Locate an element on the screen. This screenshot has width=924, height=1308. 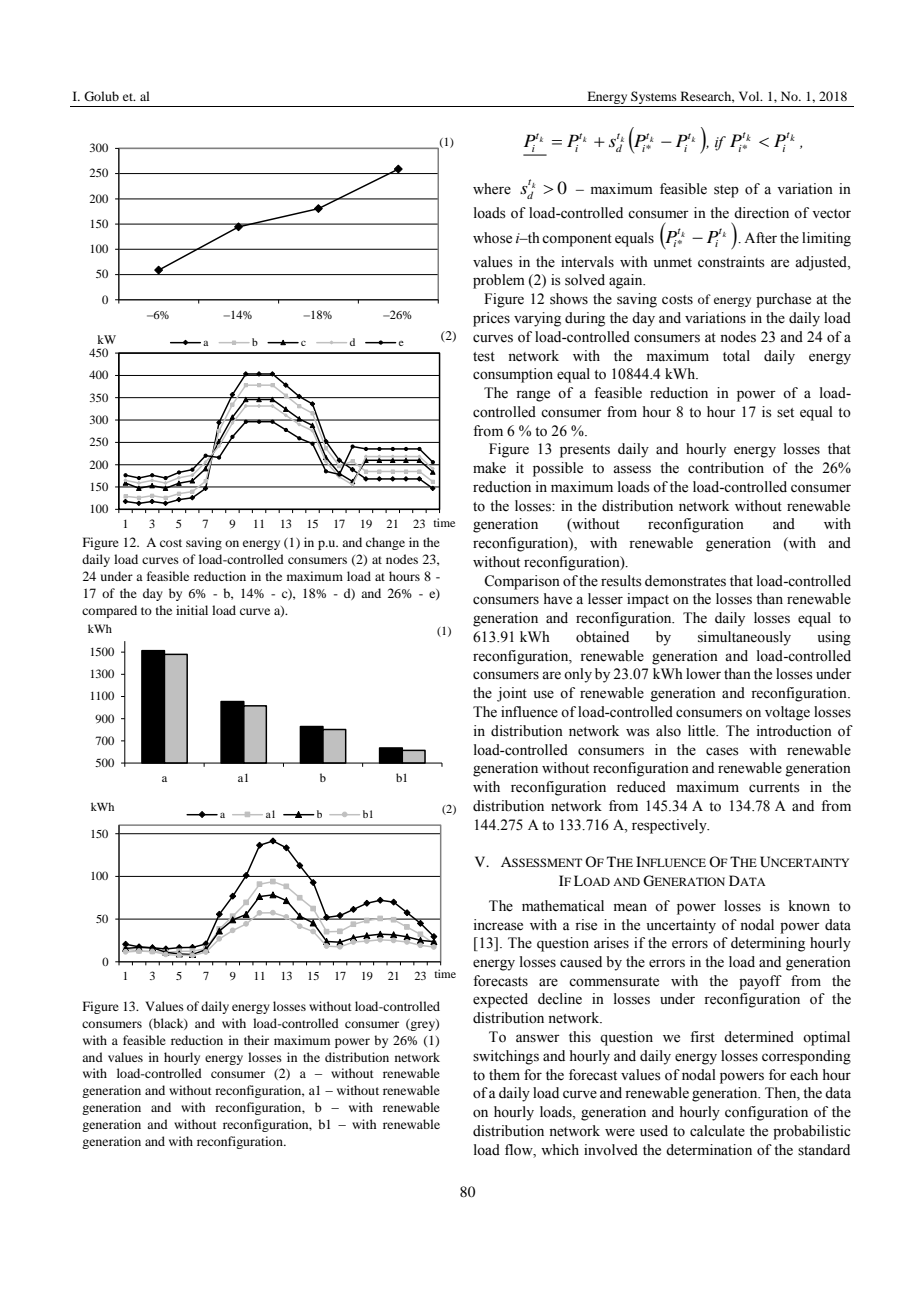
which is located at coordinates (560, 1149).
